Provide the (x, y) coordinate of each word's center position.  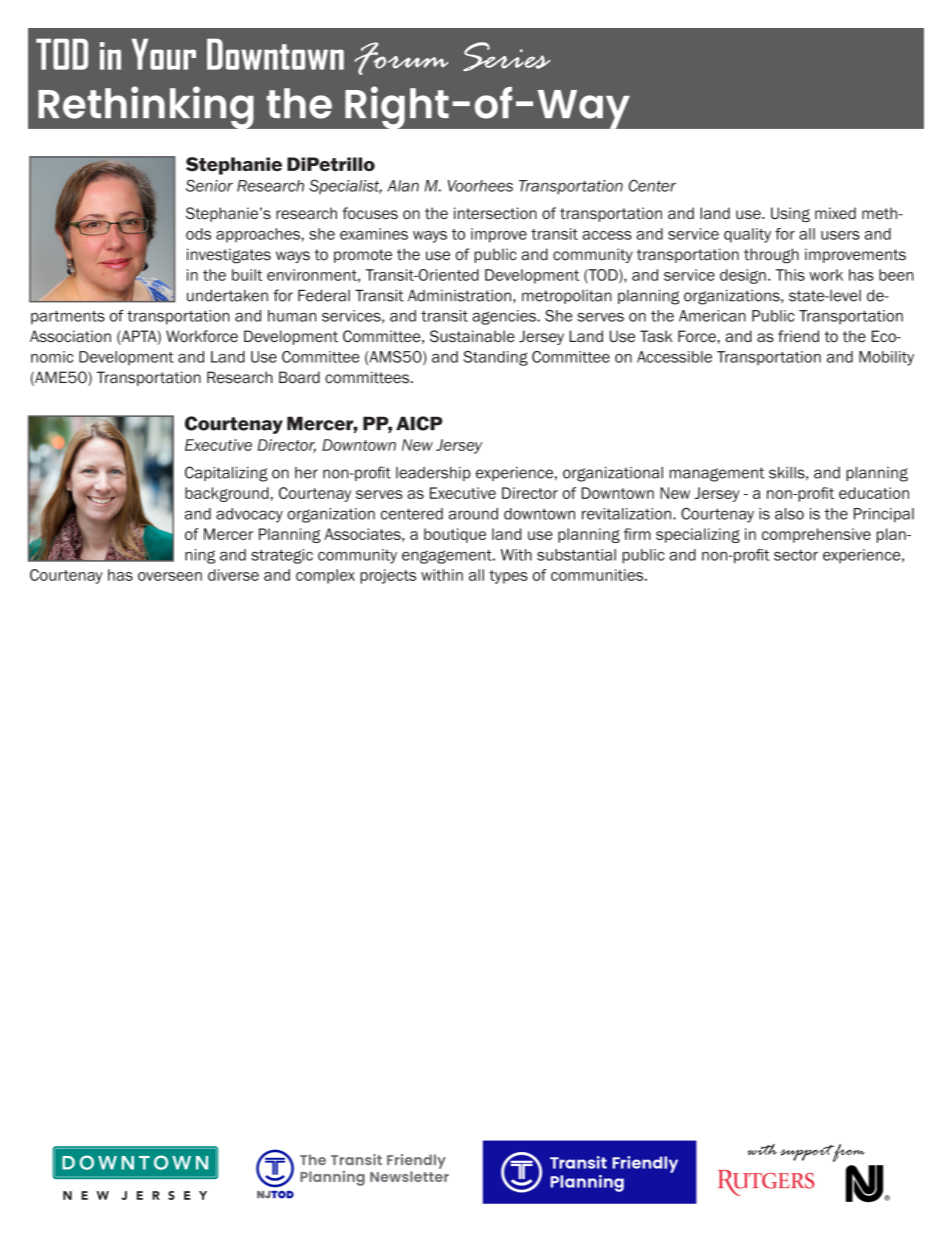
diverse (233, 575)
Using (790, 214)
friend (798, 336)
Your (164, 54)
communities (598, 575)
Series (507, 56)
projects (388, 576)
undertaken (227, 295)
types (508, 577)
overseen (170, 576)
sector (796, 555)
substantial (576, 555)
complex (325, 576)
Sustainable (472, 336)
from (847, 1153)
